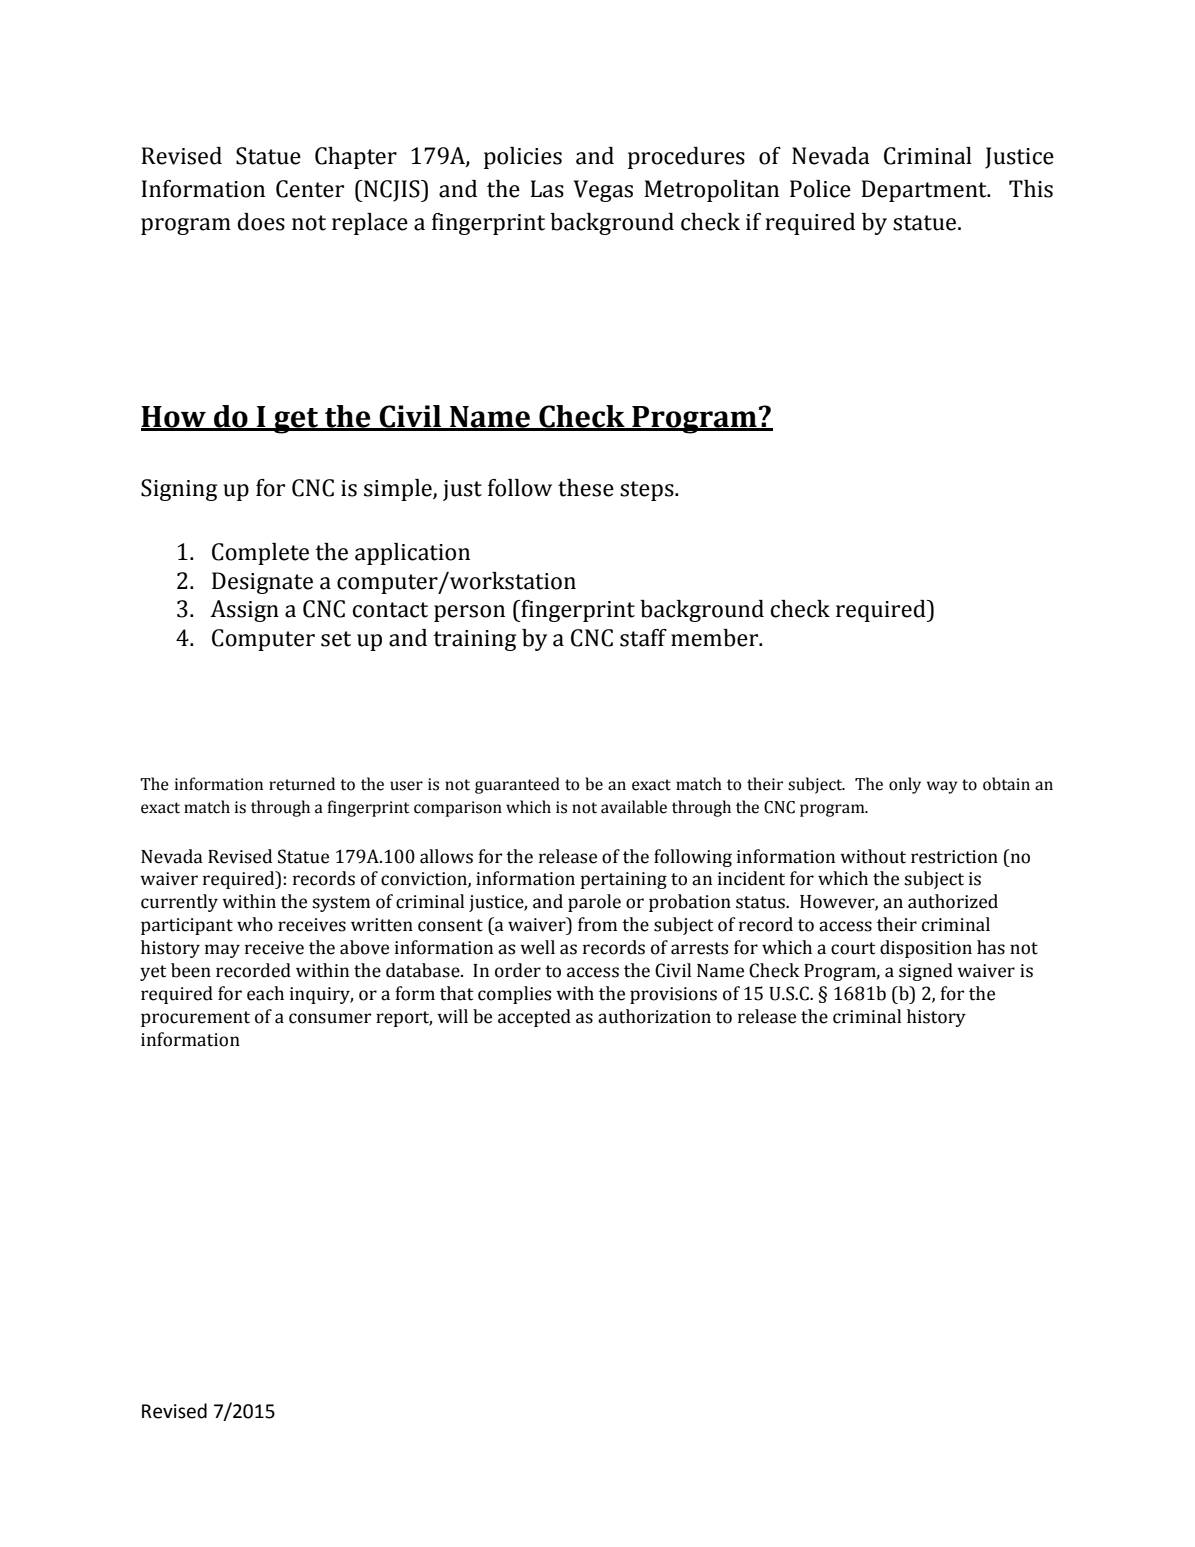 This screenshot has height=1547, width=1195. What do you see at coordinates (336, 639) in the screenshot?
I see `set` at bounding box center [336, 639].
